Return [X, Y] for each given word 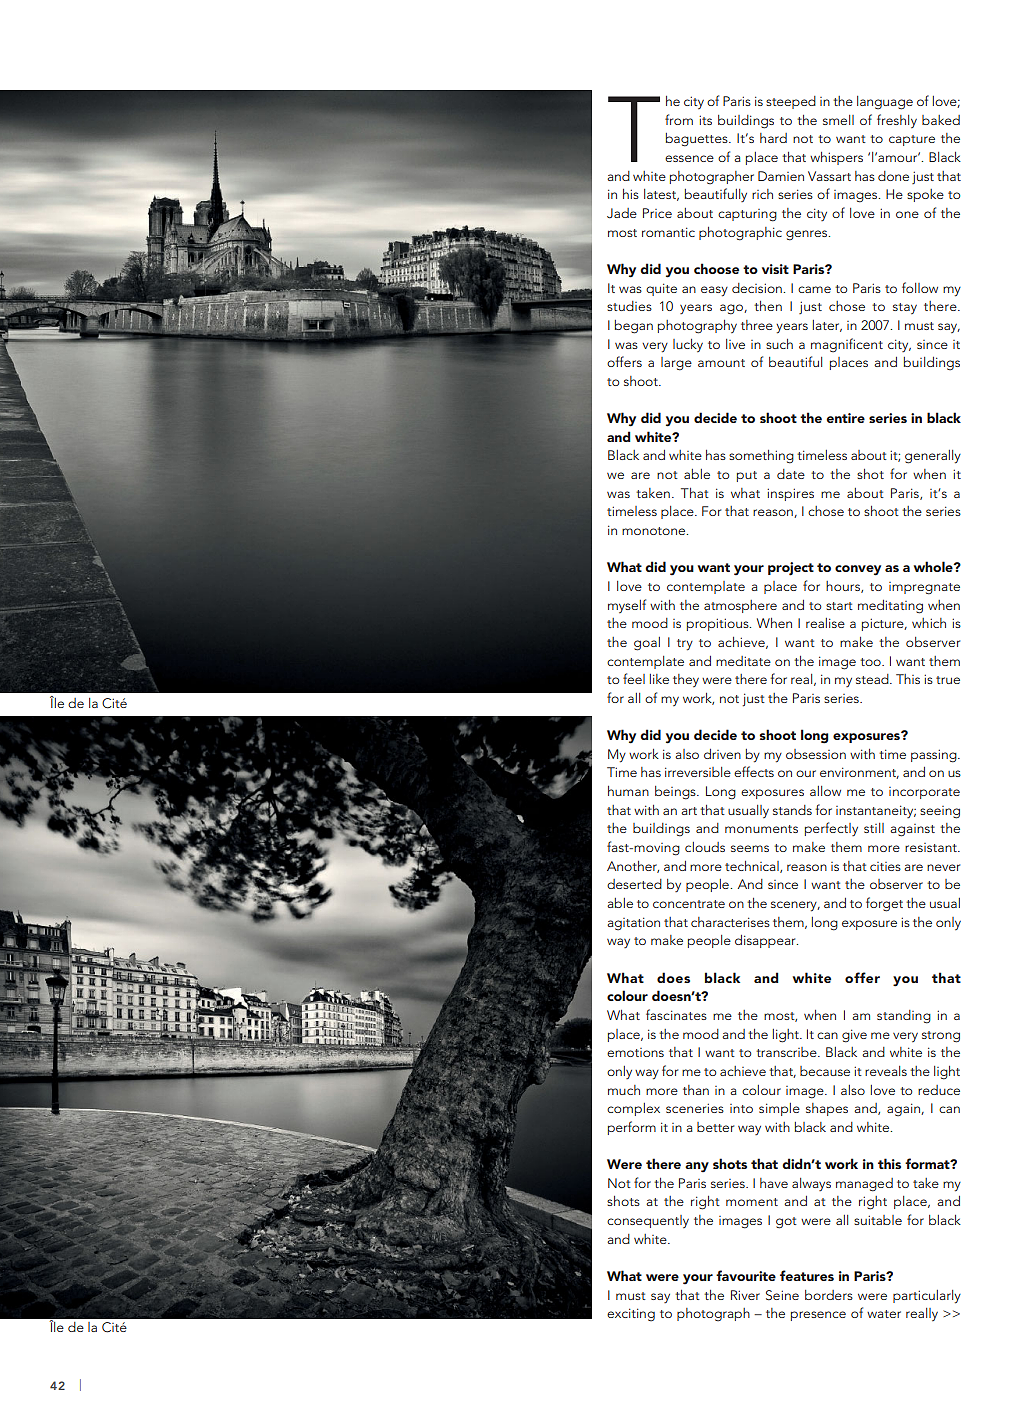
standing [904, 1017]
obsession [816, 754]
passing [935, 756]
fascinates [676, 1014]
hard [773, 138]
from [679, 119]
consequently [648, 1221]
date [791, 474]
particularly [927, 1297]
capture [912, 140]
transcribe [787, 1052]
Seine [782, 1295]
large [676, 364]
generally [933, 457]
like [659, 679]
